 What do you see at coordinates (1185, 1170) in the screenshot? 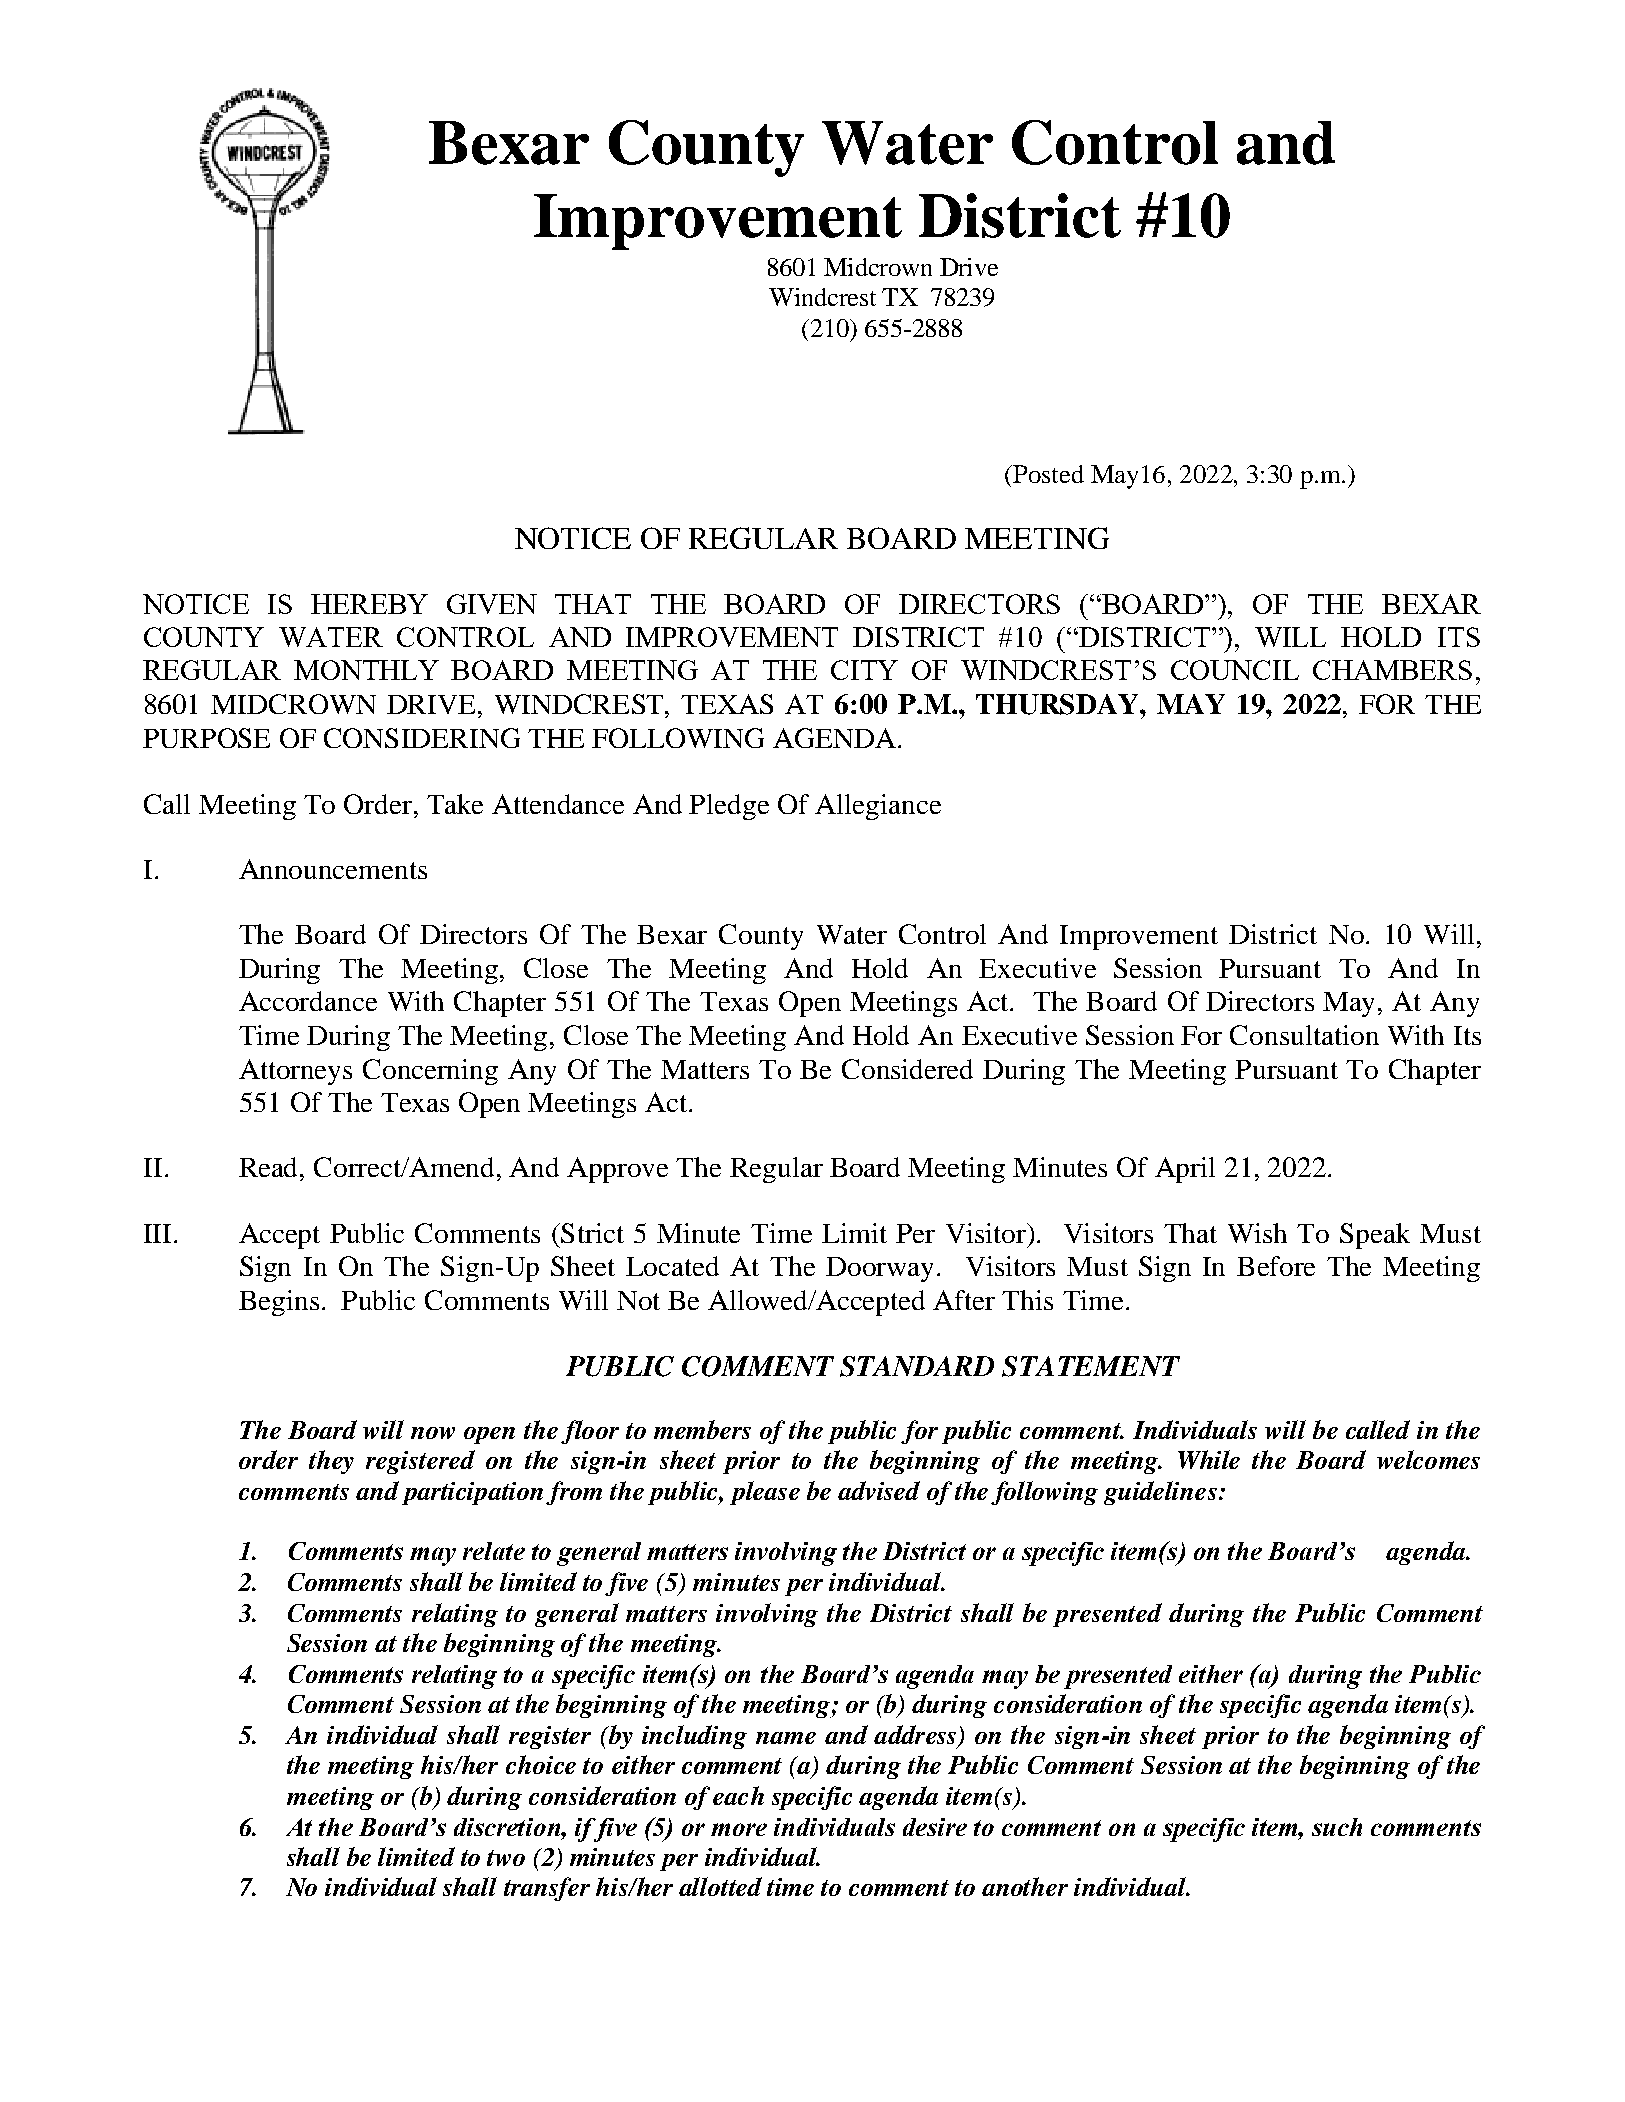
I see `April` at bounding box center [1185, 1170].
